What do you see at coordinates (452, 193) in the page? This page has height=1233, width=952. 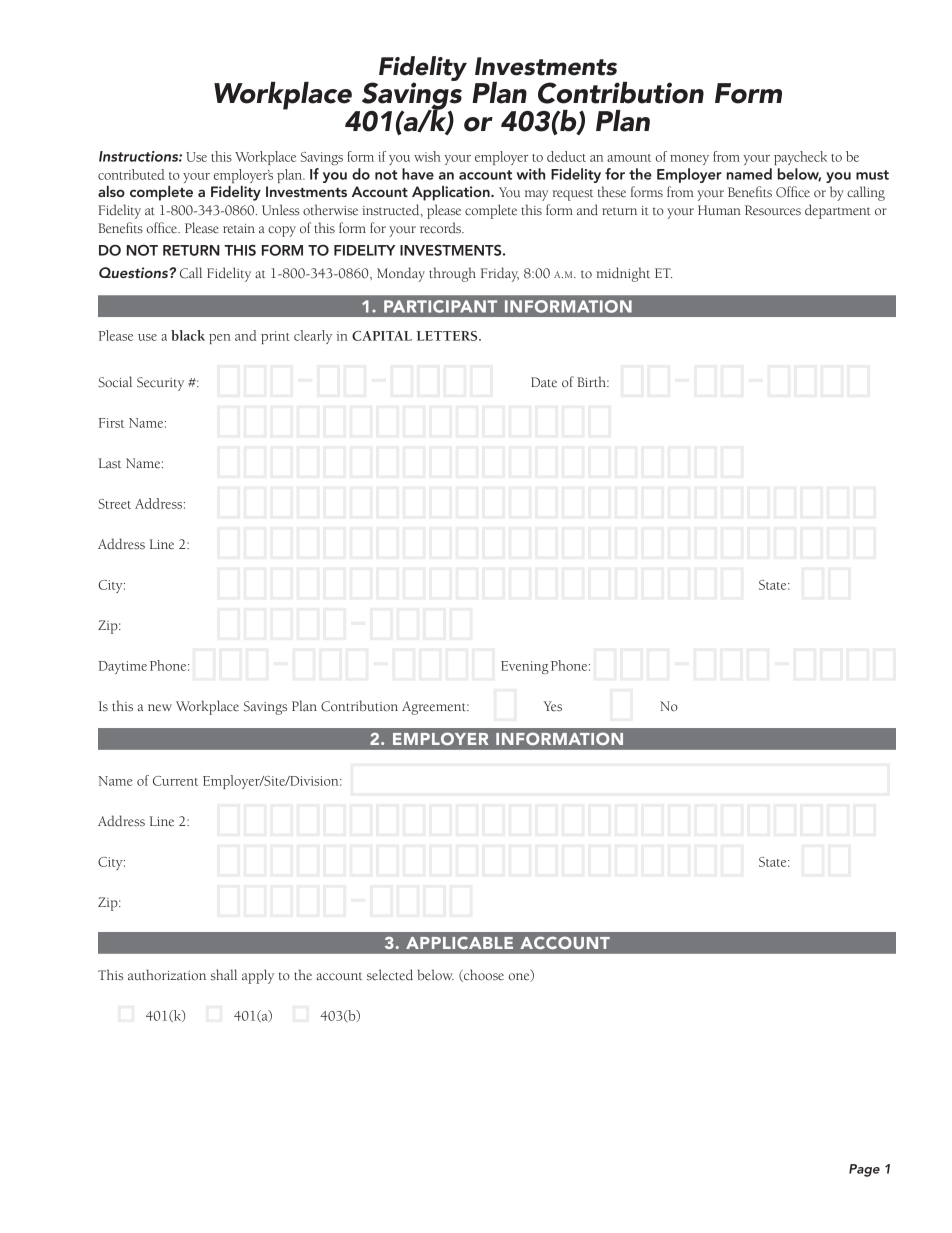 I see `Application` at bounding box center [452, 193].
